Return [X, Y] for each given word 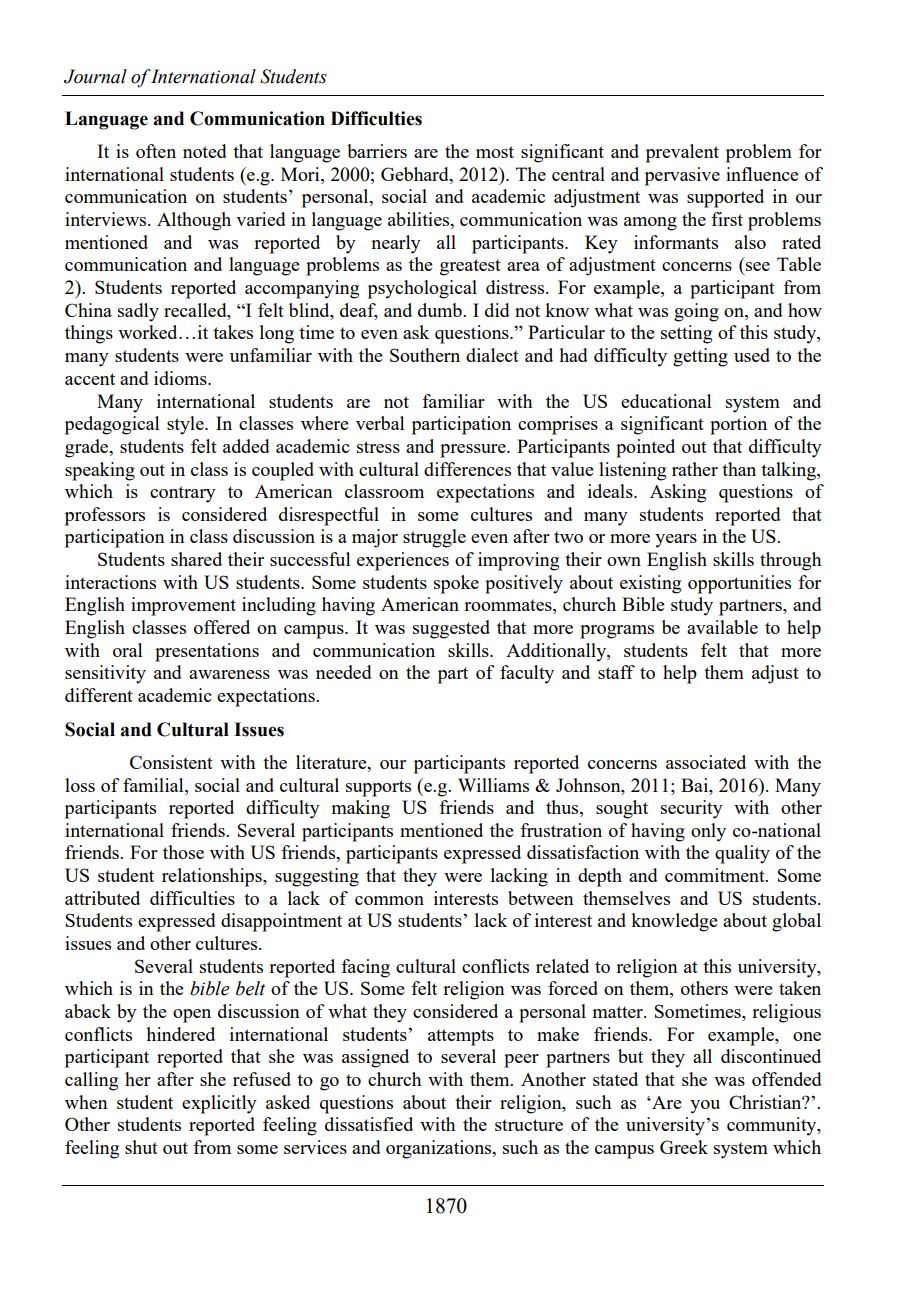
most [495, 152]
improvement [183, 606]
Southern [425, 355]
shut [141, 1147]
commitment [716, 875]
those [183, 852]
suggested [451, 629]
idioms [181, 378]
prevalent [682, 153]
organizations [440, 1149]
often [156, 151]
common [389, 900]
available [722, 627]
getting [700, 357]
